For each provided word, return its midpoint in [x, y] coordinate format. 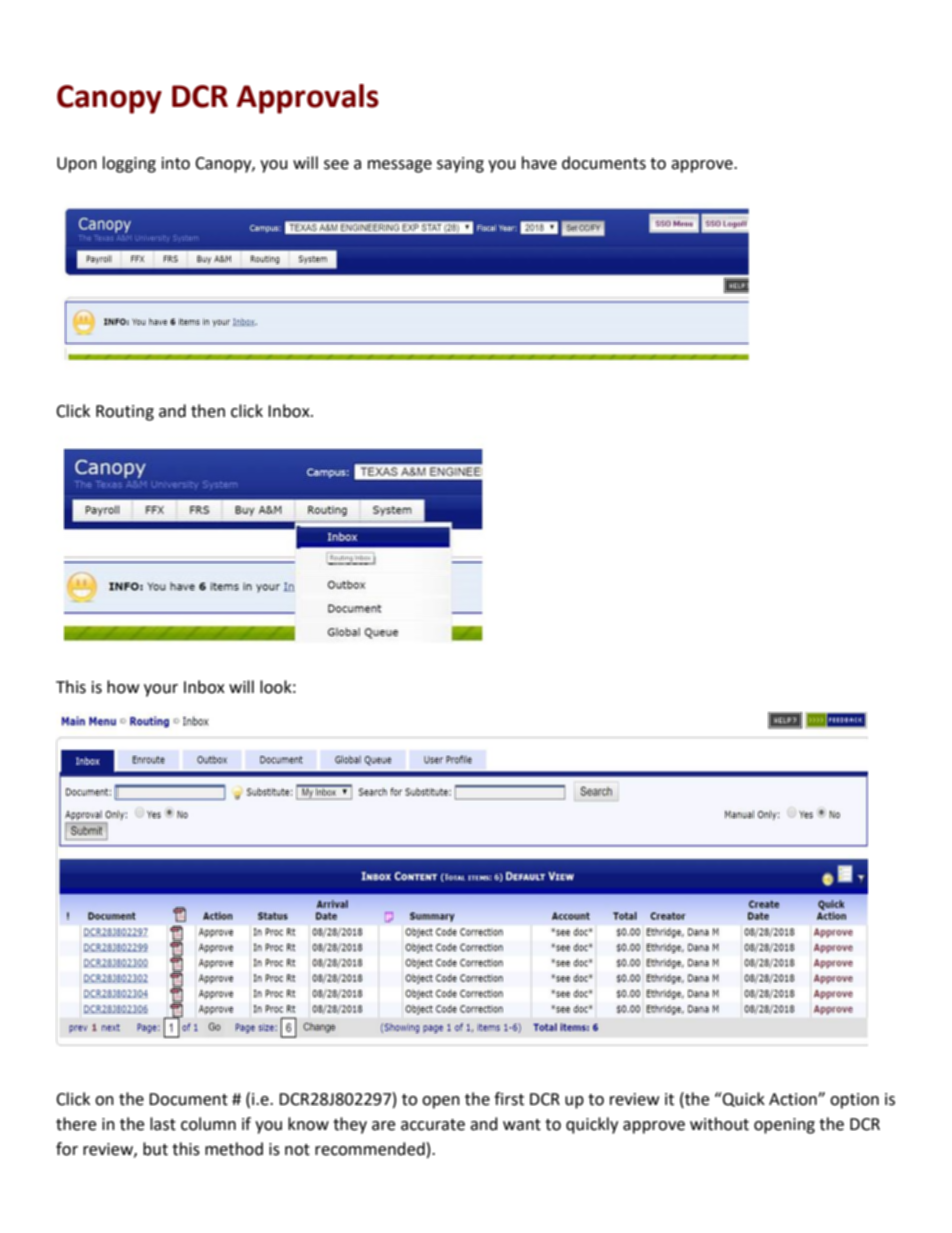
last [163, 1124]
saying [460, 165]
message [400, 166]
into [176, 163]
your [161, 690]
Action [794, 1099]
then [208, 411]
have [539, 163]
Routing [125, 413]
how [123, 687]
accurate [433, 1125]
